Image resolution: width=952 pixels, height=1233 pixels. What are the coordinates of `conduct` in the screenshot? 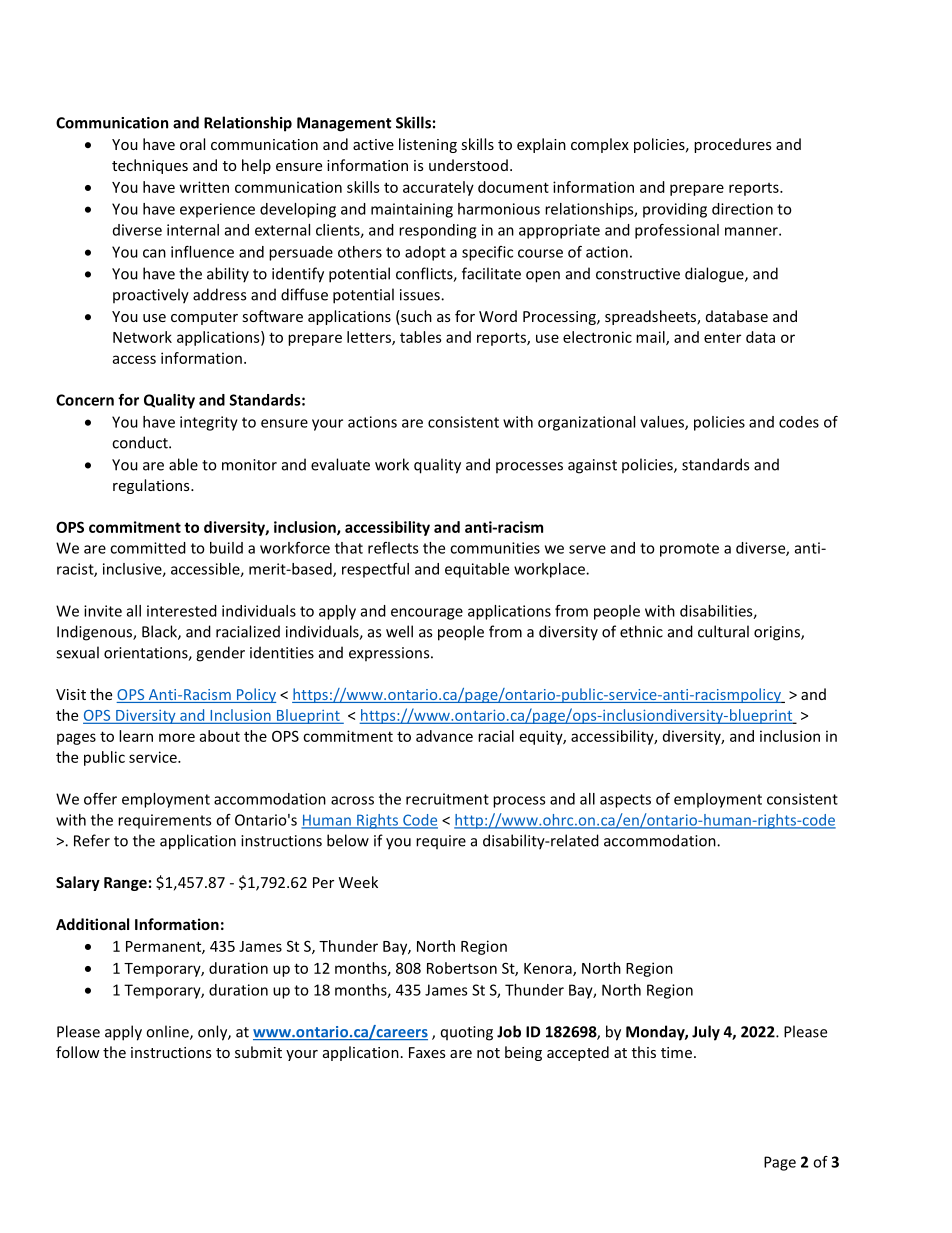 It's located at (141, 442).
